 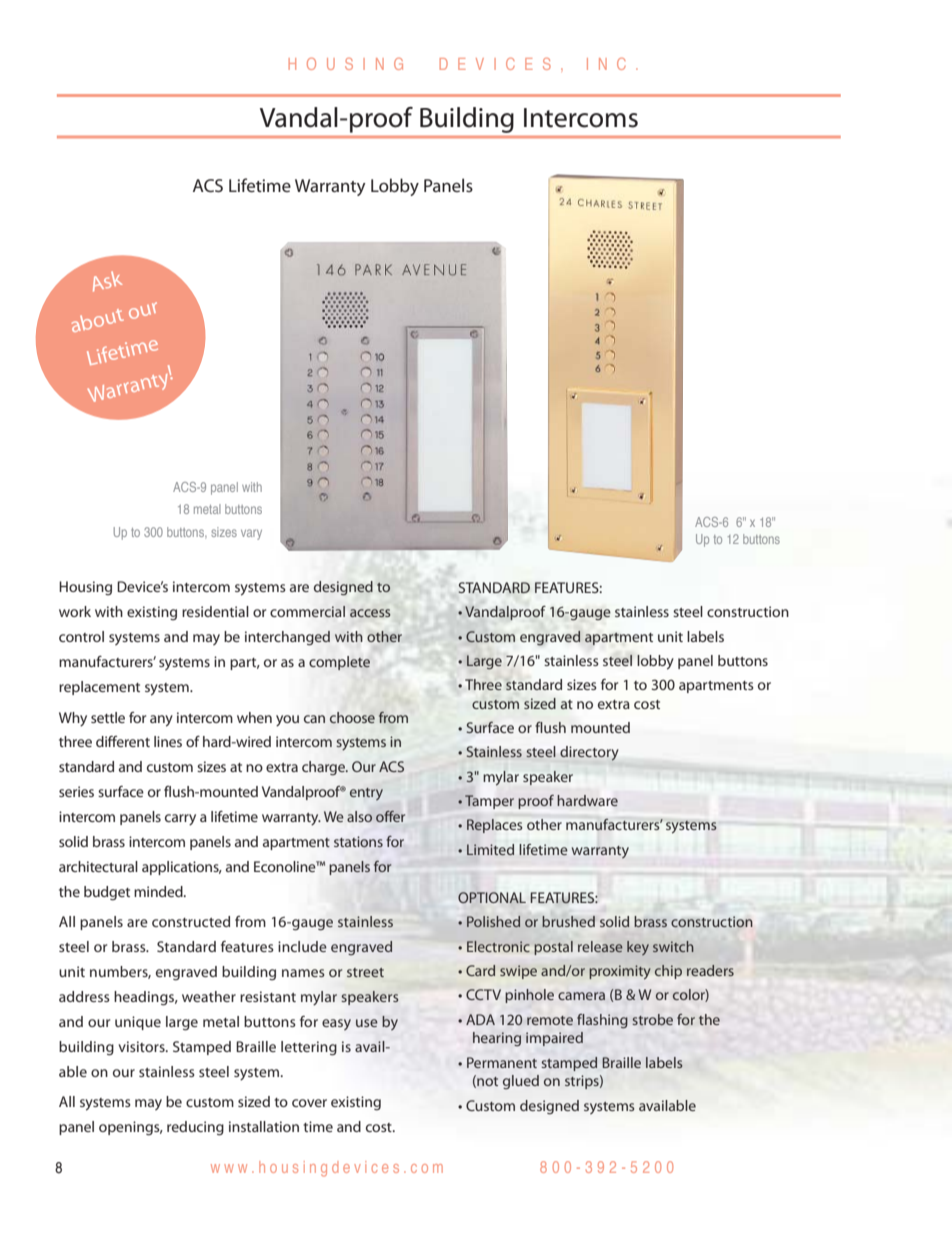 I want to click on unique, so click(x=138, y=1023).
